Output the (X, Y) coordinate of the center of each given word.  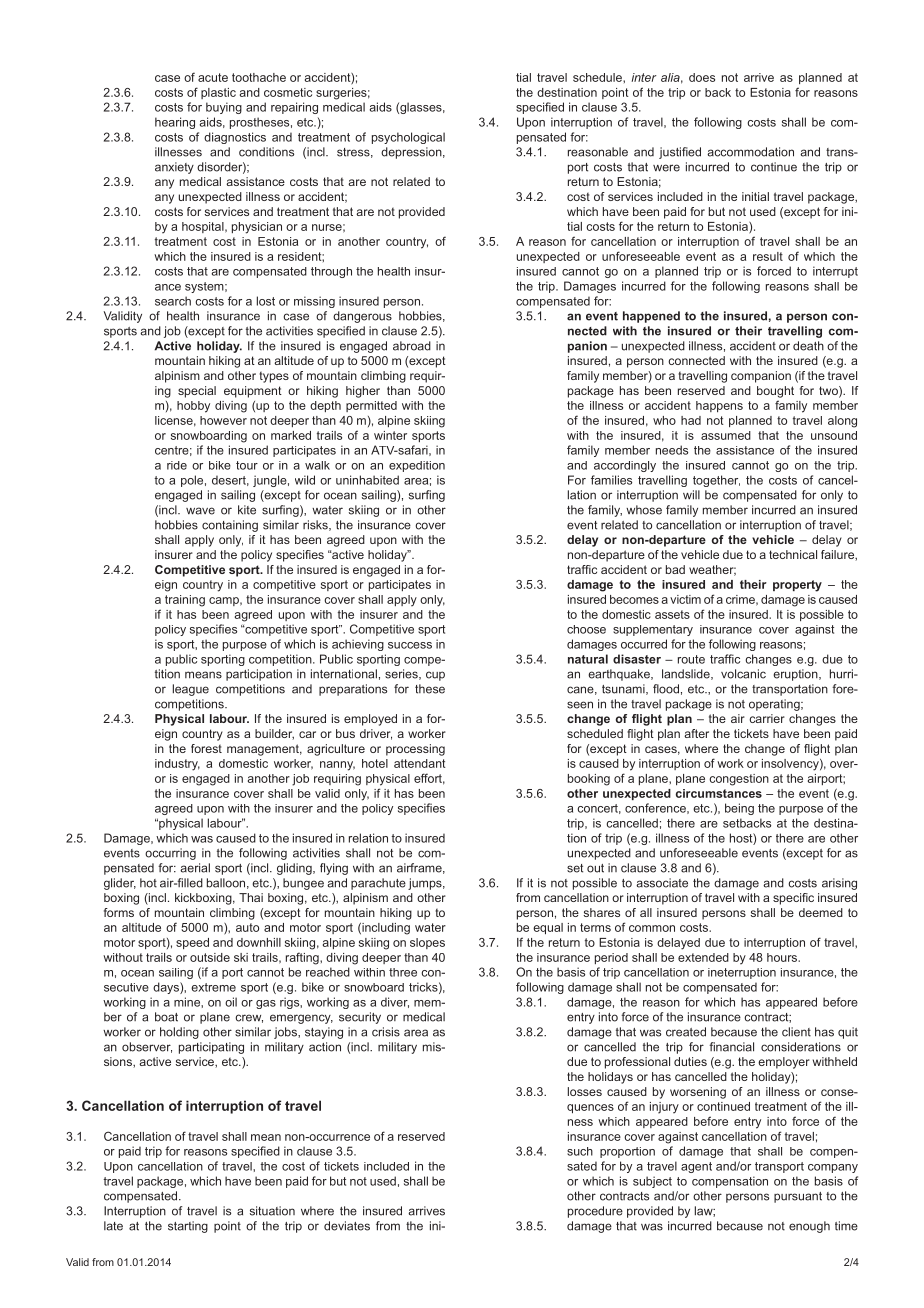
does (702, 77)
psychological (408, 138)
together (716, 481)
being (739, 809)
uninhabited (367, 480)
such (580, 1151)
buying (224, 108)
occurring (170, 854)
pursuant (798, 1197)
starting (188, 1227)
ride (177, 465)
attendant (420, 763)
